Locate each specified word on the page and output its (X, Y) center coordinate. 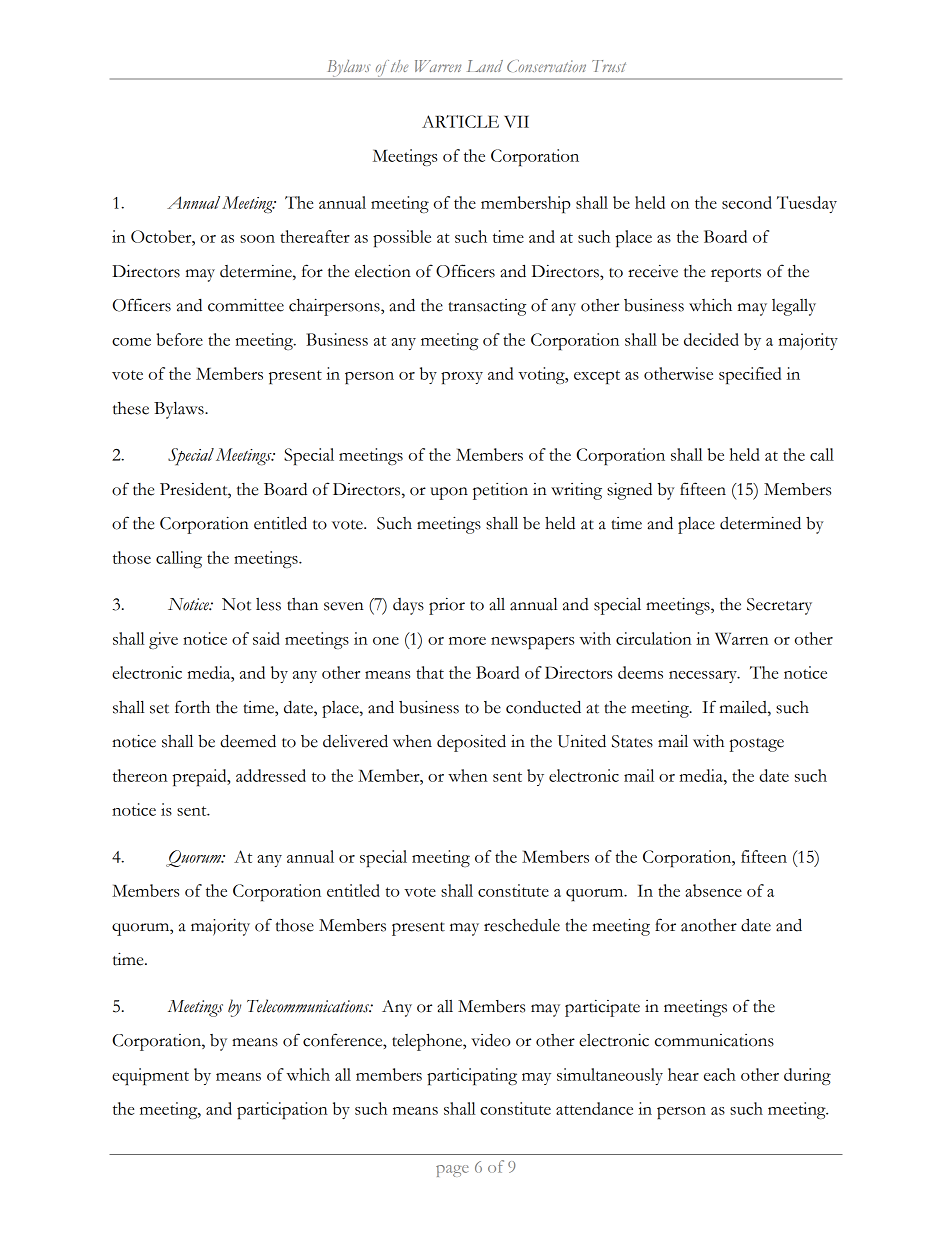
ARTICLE (460, 121)
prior (447, 606)
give (163, 640)
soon (257, 239)
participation (282, 1110)
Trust (609, 66)
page (452, 1171)
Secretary (779, 606)
